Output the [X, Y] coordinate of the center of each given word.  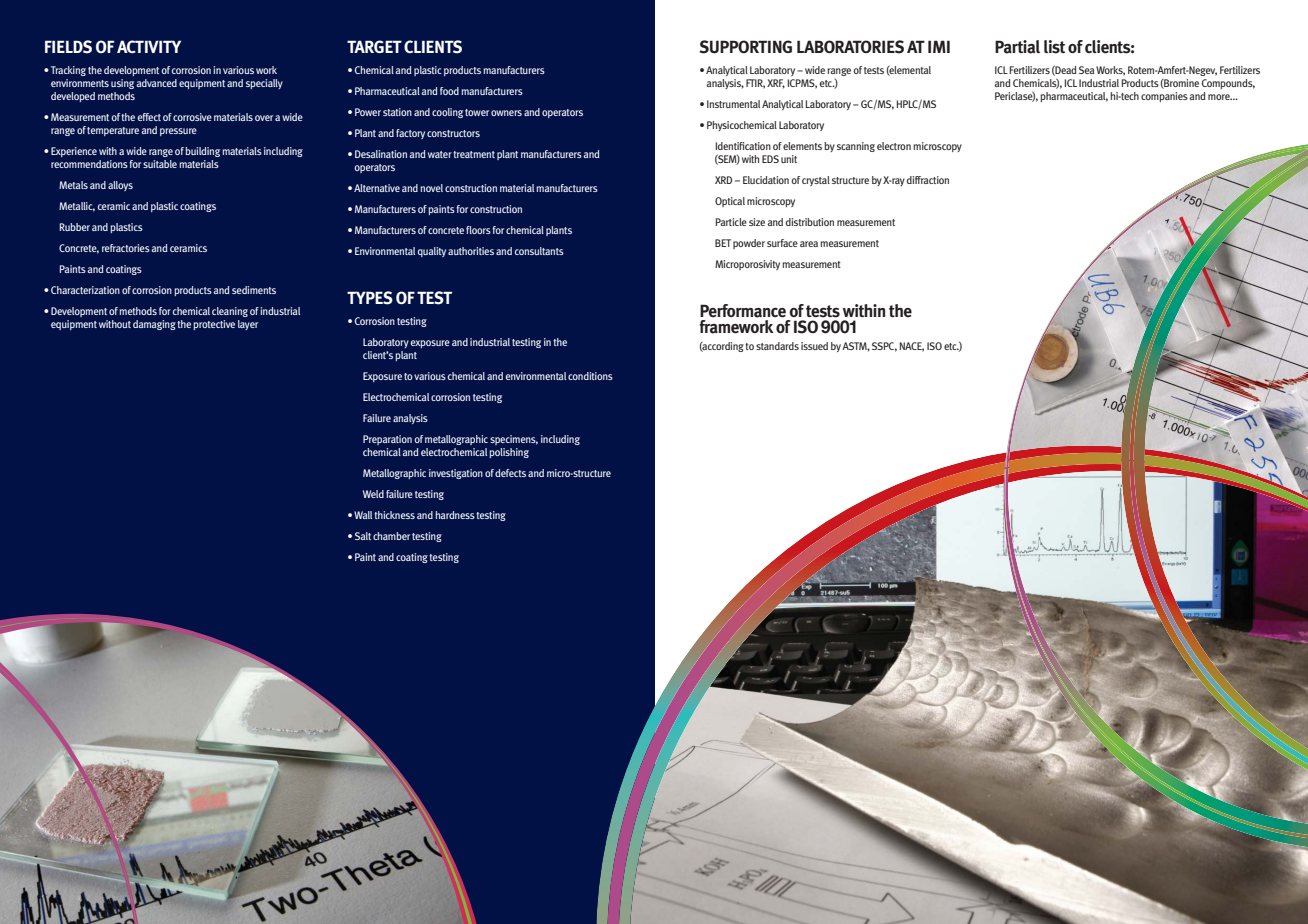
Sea [1087, 70]
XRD [723, 180]
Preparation [387, 440]
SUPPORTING [746, 47]
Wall [363, 515]
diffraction [928, 180]
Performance [743, 311]
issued [814, 346]
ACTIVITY [149, 46]
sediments [254, 290]
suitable [160, 164]
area [809, 244]
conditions [590, 376]
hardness [455, 515]
